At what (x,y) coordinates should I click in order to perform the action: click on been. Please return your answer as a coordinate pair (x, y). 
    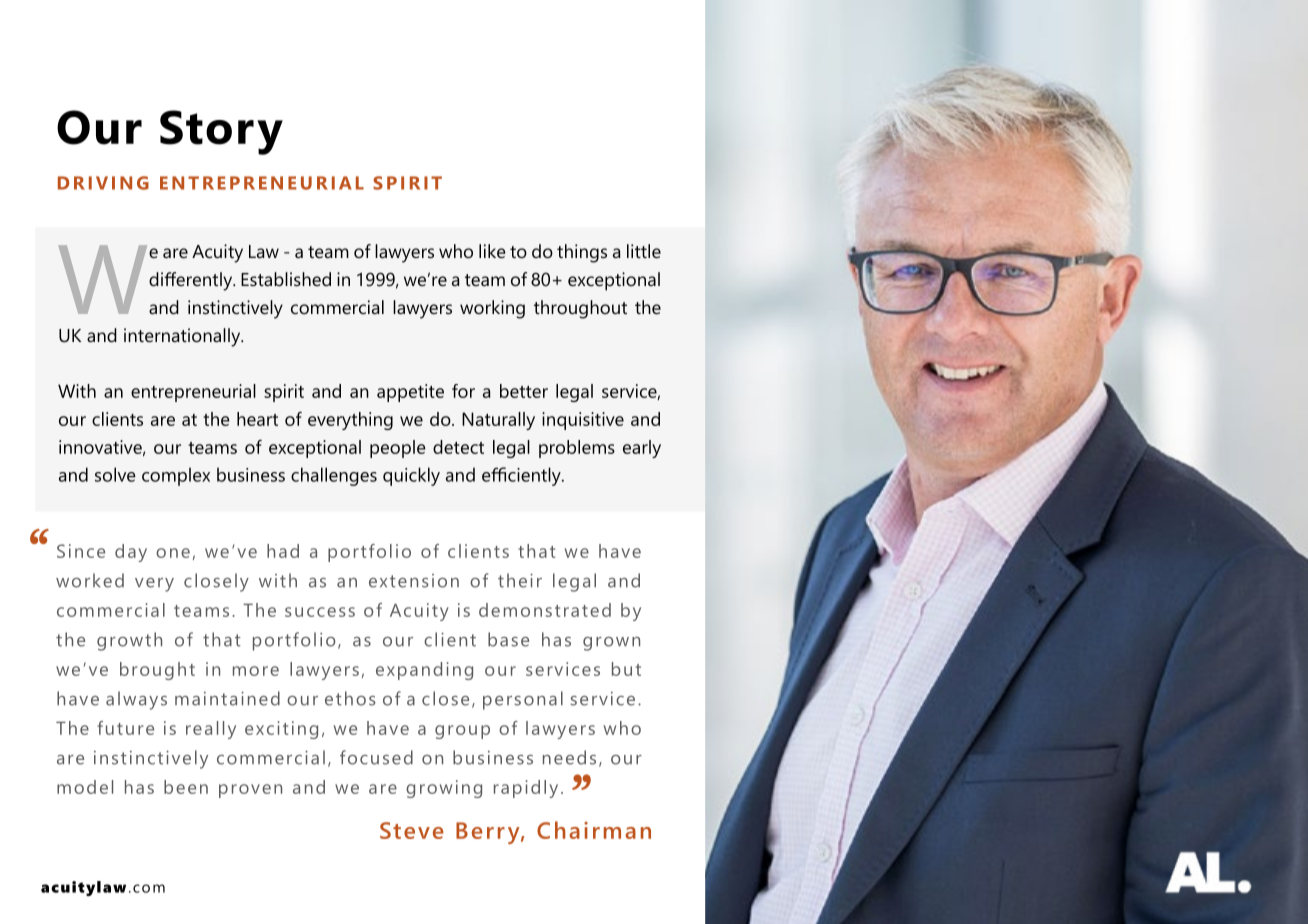
    Looking at the image, I should click on (186, 787).
